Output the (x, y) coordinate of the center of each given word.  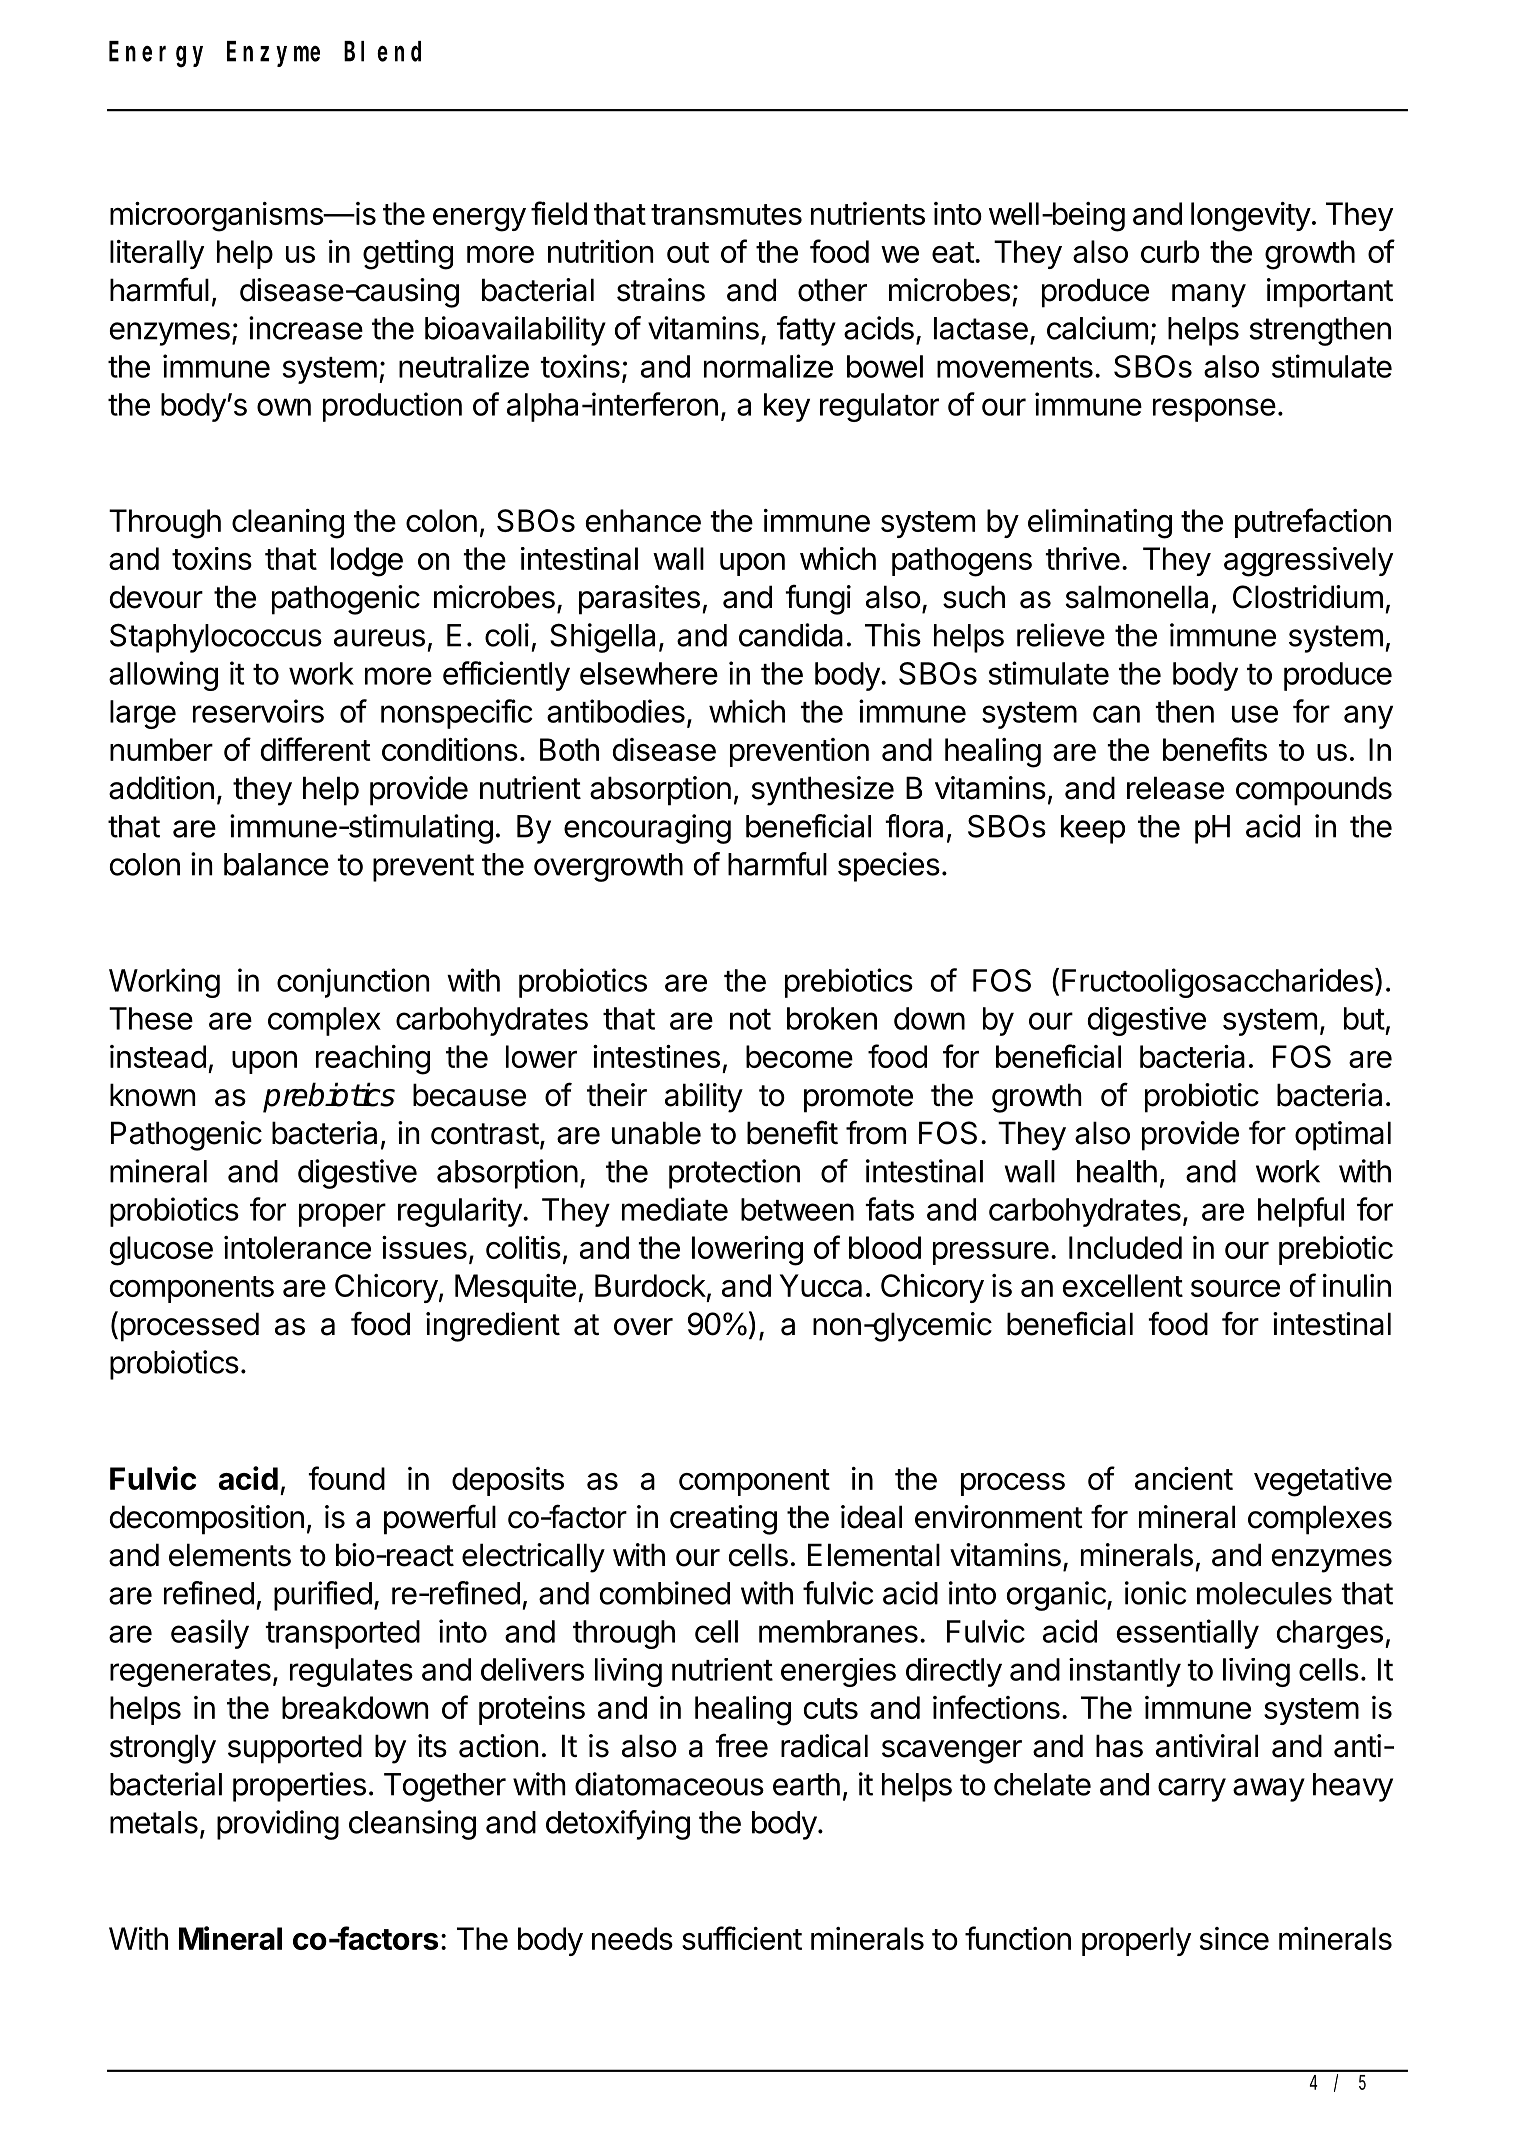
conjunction (353, 983)
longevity (1251, 217)
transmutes (726, 214)
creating (723, 1520)
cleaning (288, 524)
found (346, 1478)
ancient (1184, 1478)
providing (278, 1825)
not (750, 1019)
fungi (818, 599)
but (1364, 1018)
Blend (382, 51)
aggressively (1308, 562)
